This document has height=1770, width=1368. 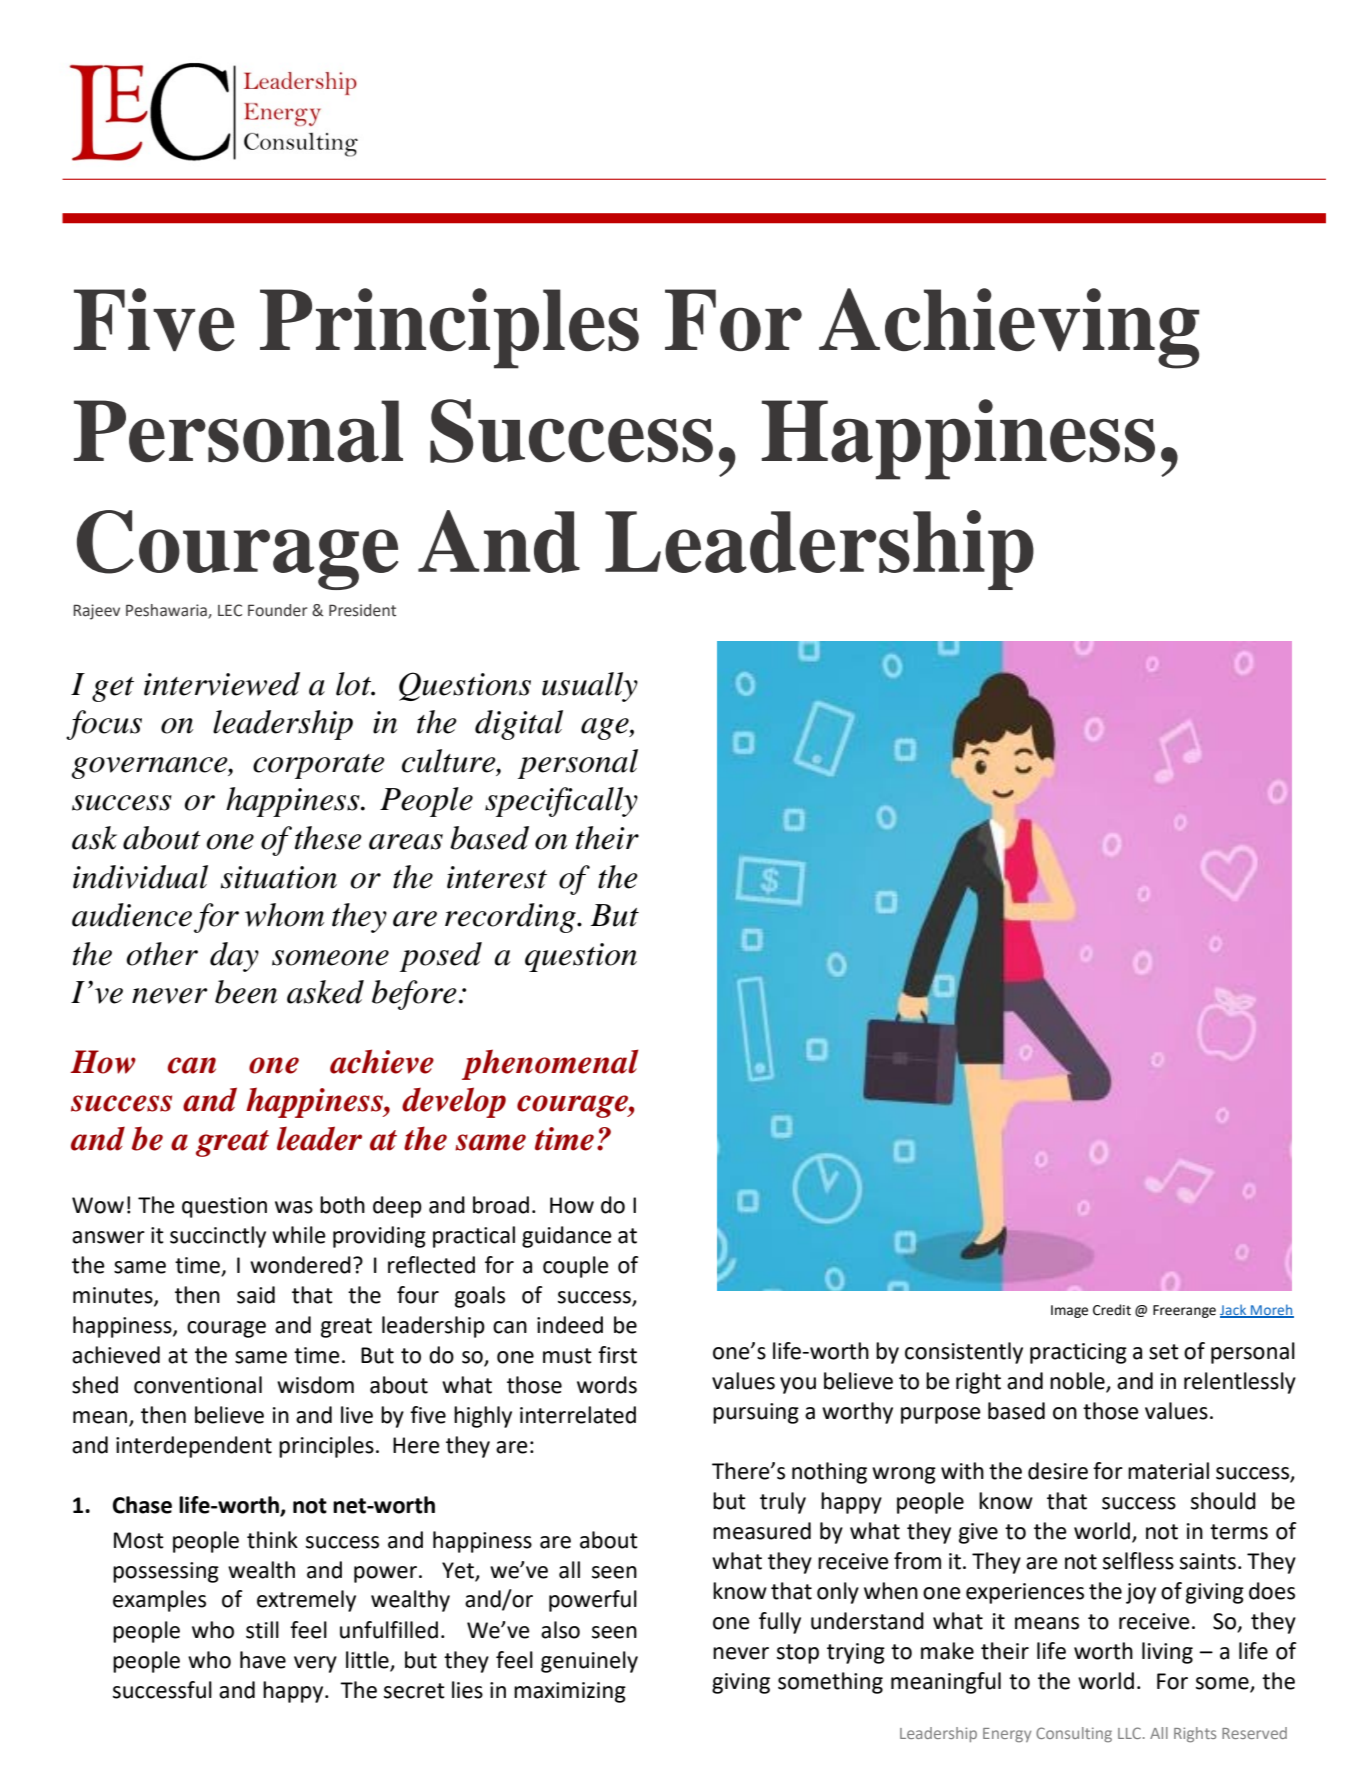 I want to click on Achieving, so click(x=1009, y=328).
